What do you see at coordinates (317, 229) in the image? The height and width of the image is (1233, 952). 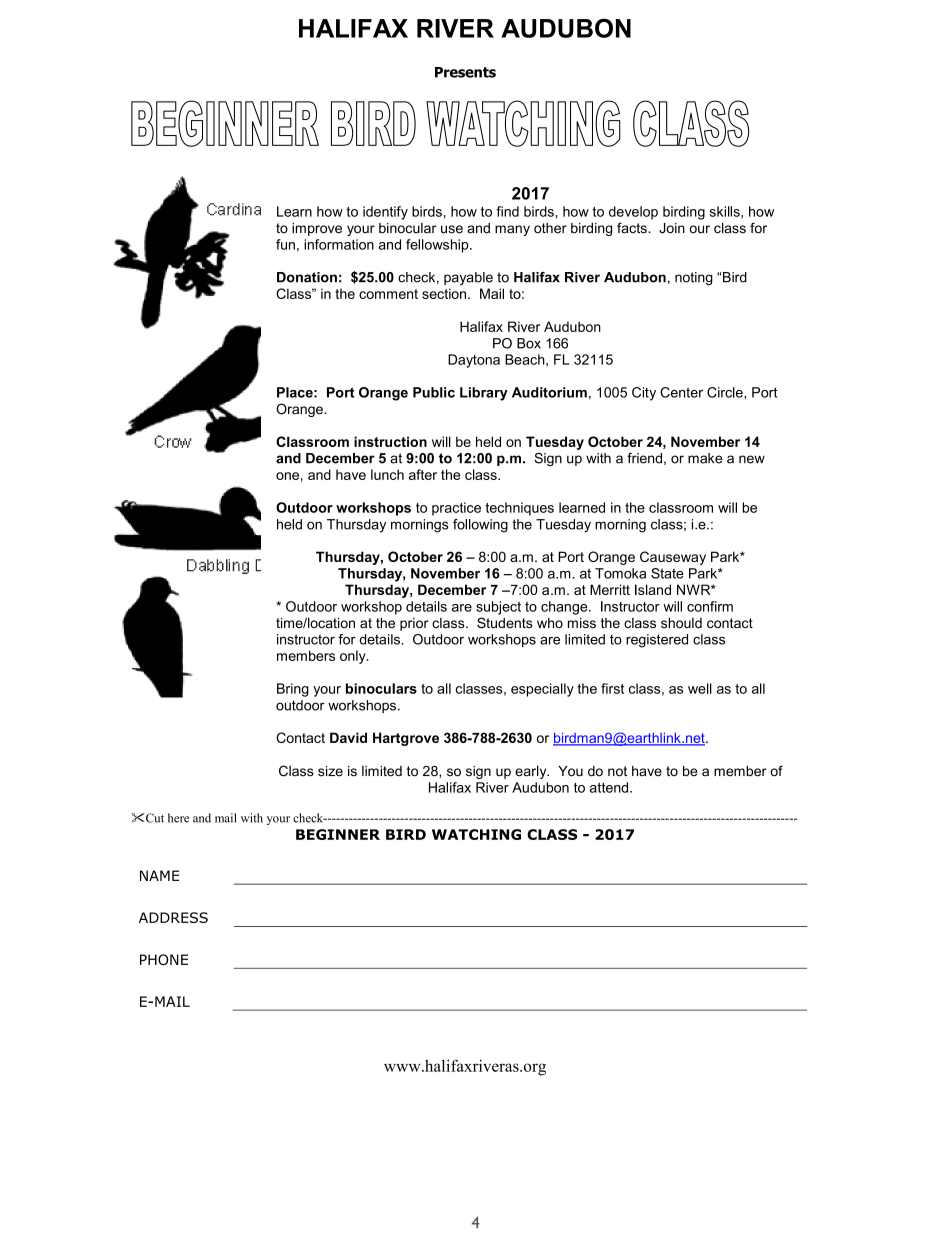 I see `improve` at bounding box center [317, 229].
